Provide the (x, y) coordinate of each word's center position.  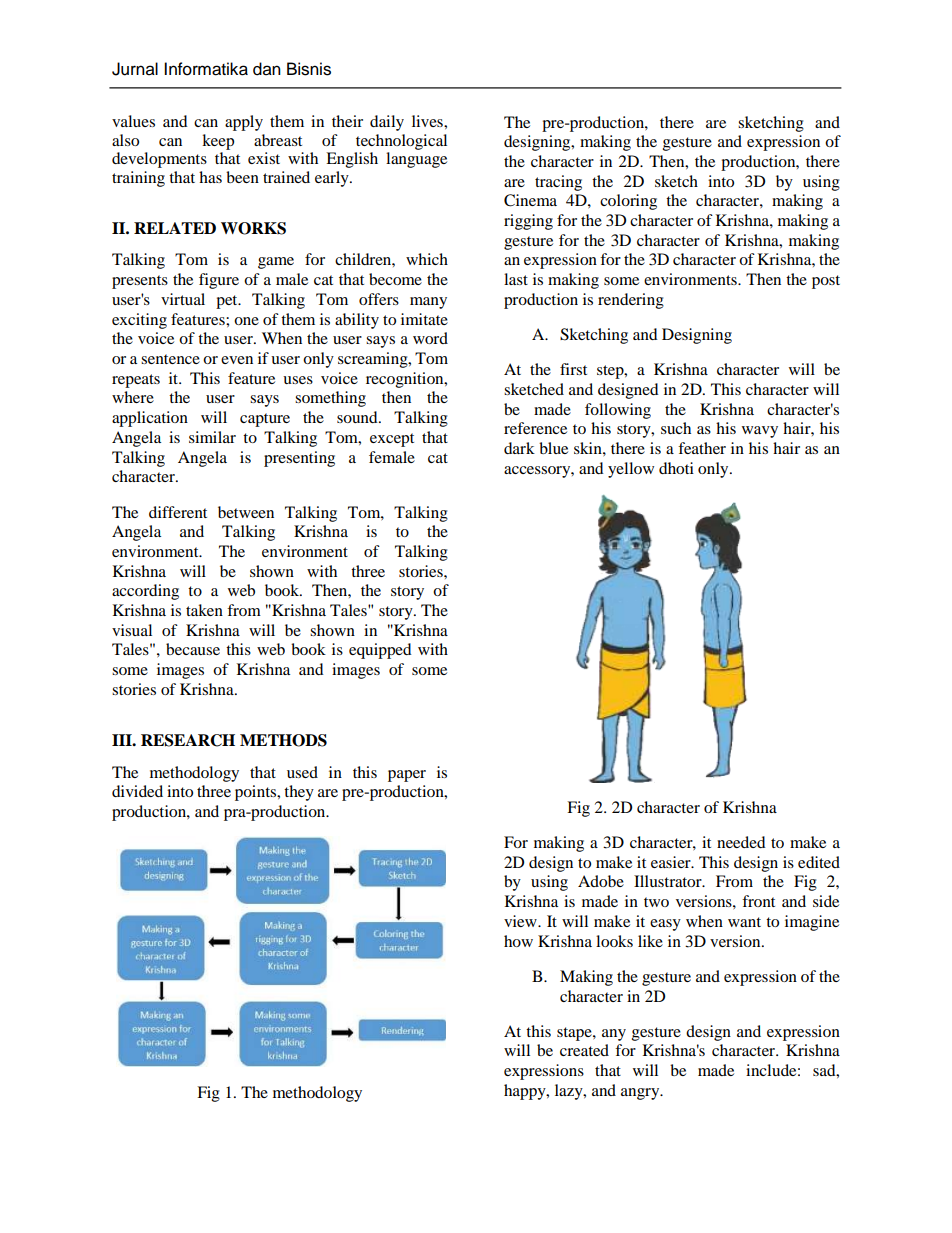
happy (526, 1092)
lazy (570, 1092)
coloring (628, 202)
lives (428, 121)
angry (641, 1094)
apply (244, 123)
